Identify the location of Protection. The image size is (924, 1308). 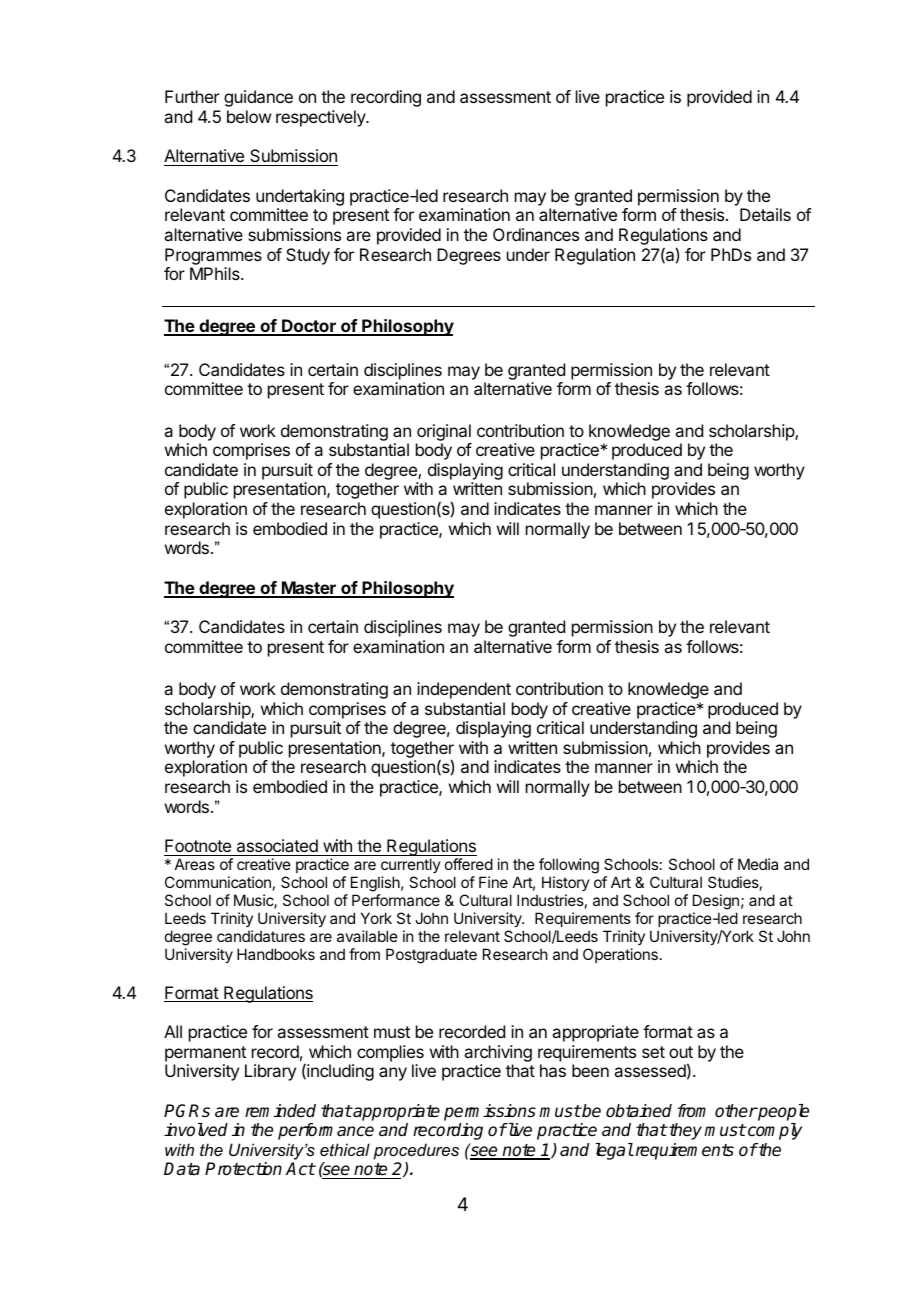
(243, 1169).
